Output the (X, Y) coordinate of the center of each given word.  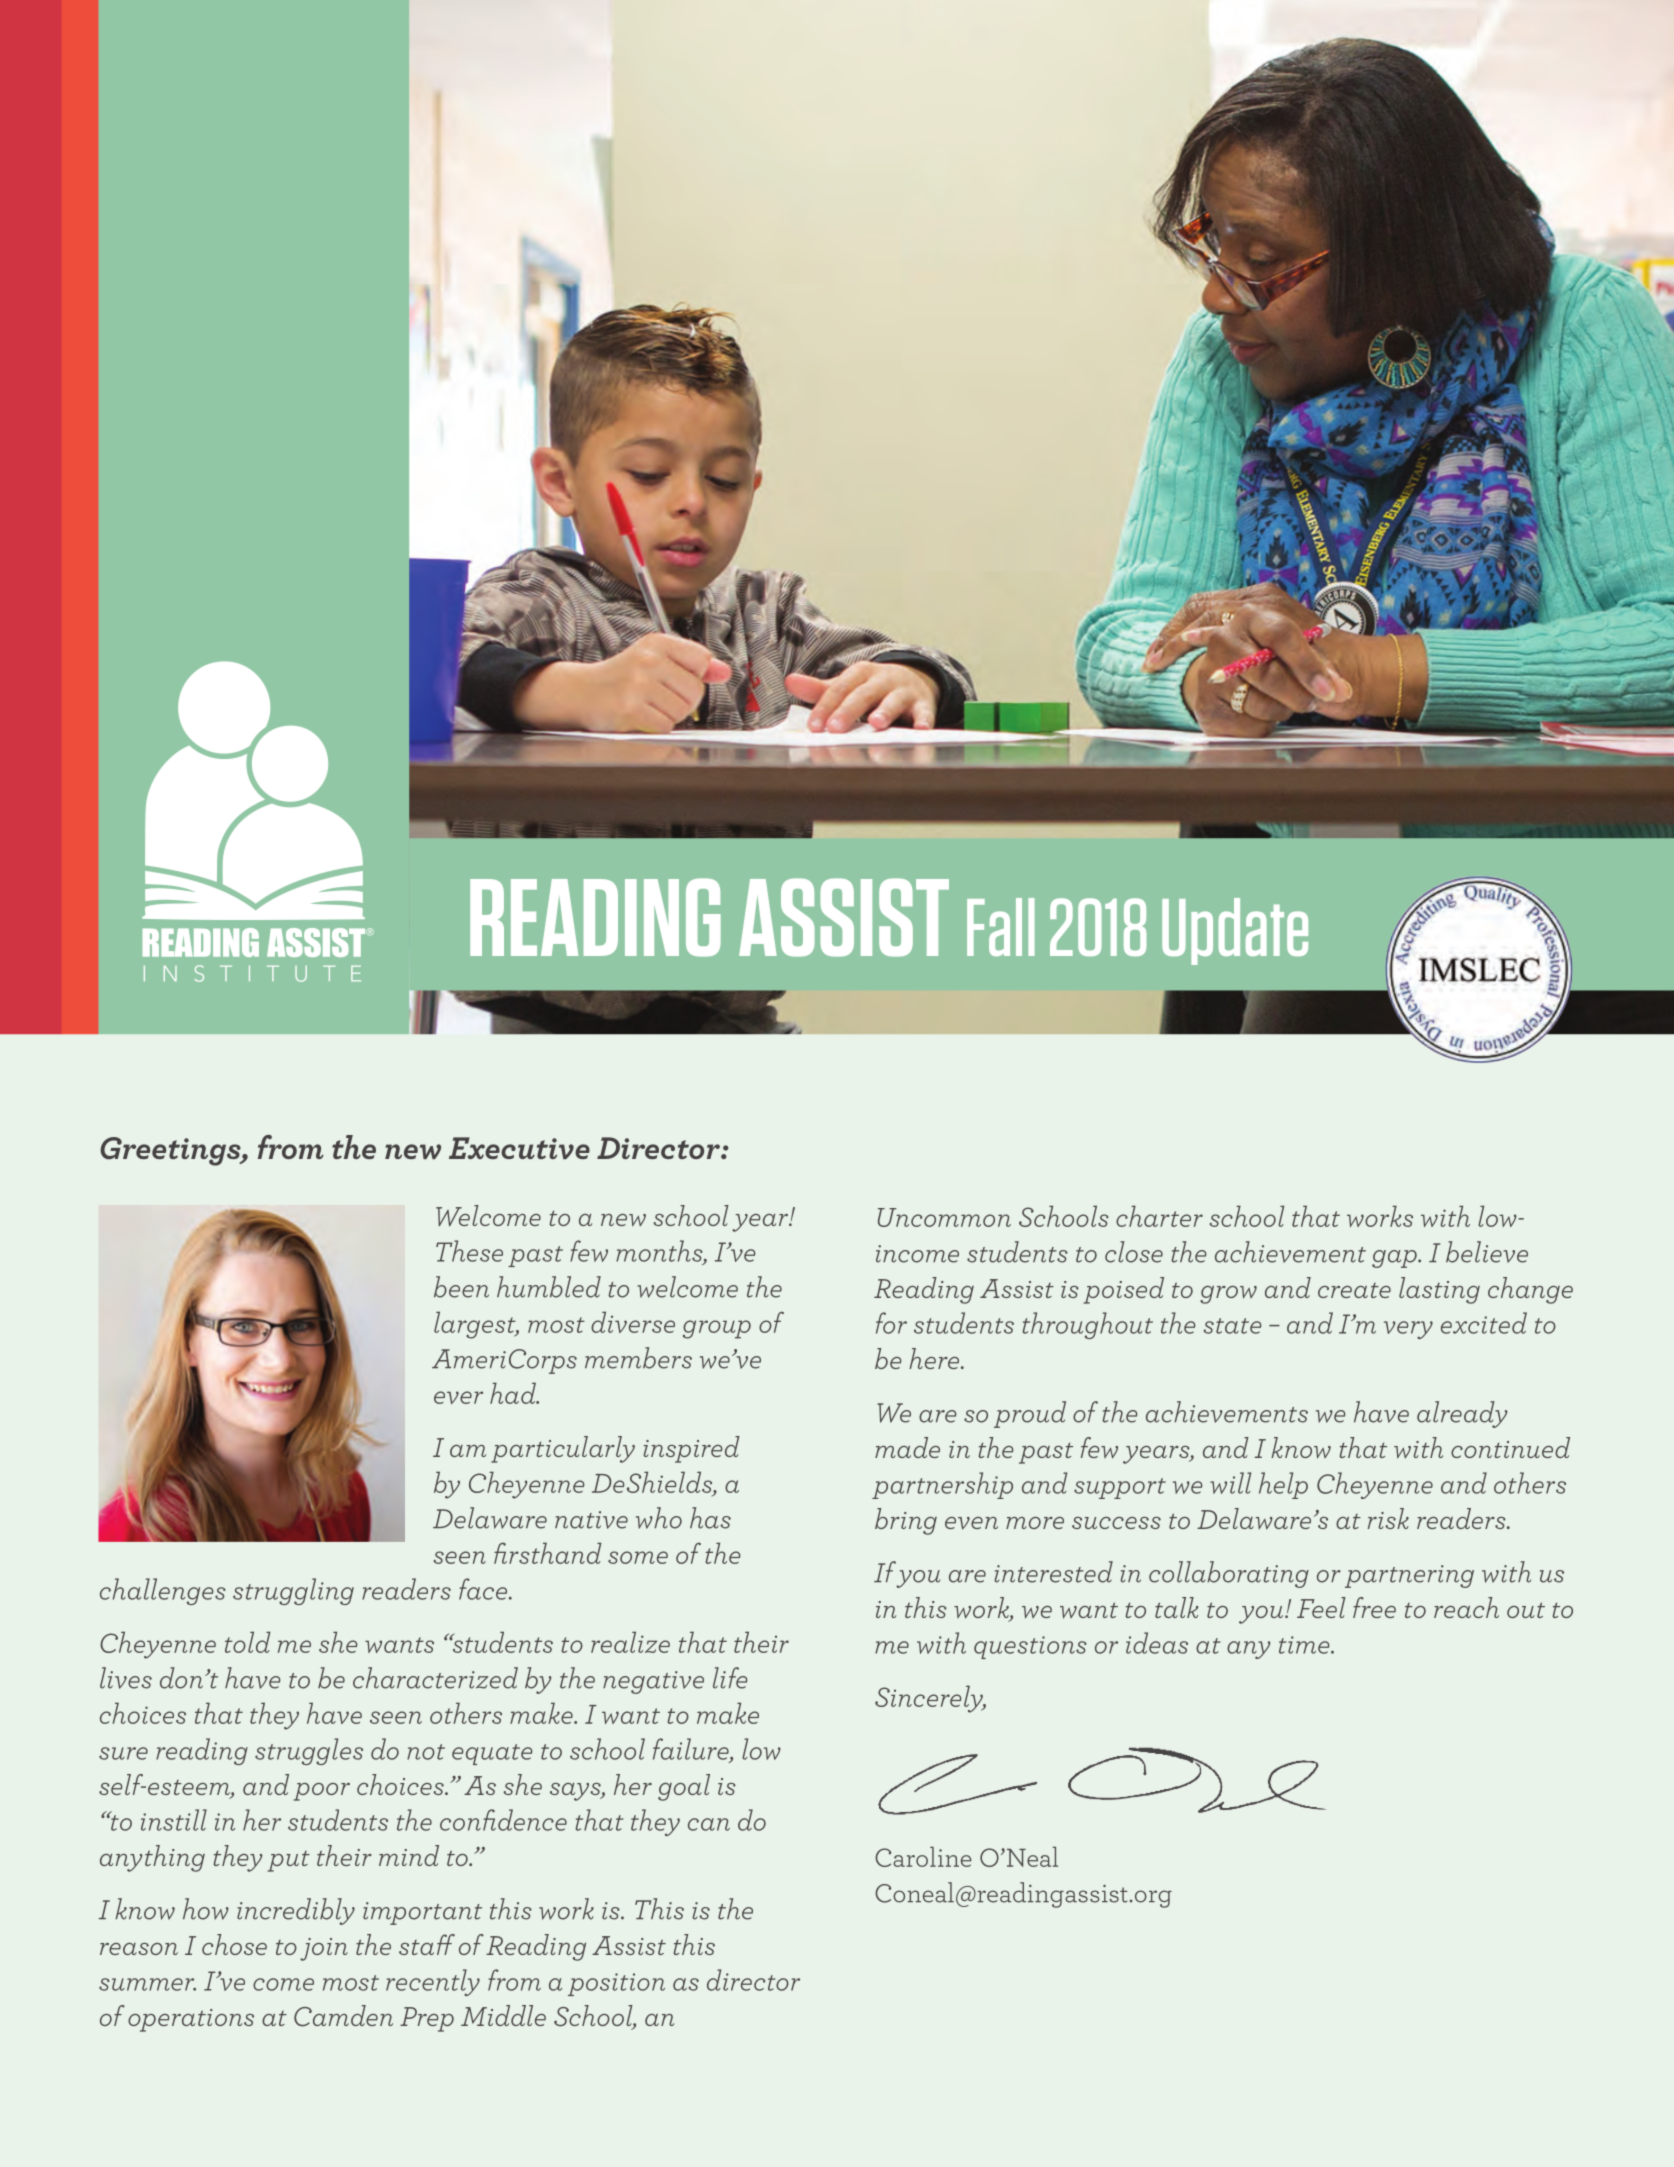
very (1408, 1330)
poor (321, 1792)
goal (684, 1787)
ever (458, 1397)
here (935, 1358)
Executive (519, 1148)
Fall (1001, 927)
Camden (343, 2016)
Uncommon (944, 1217)
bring (906, 1521)
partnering (1409, 1576)
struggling (293, 1591)
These (469, 1251)
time (1305, 1645)
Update (1235, 931)
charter (1159, 1216)
